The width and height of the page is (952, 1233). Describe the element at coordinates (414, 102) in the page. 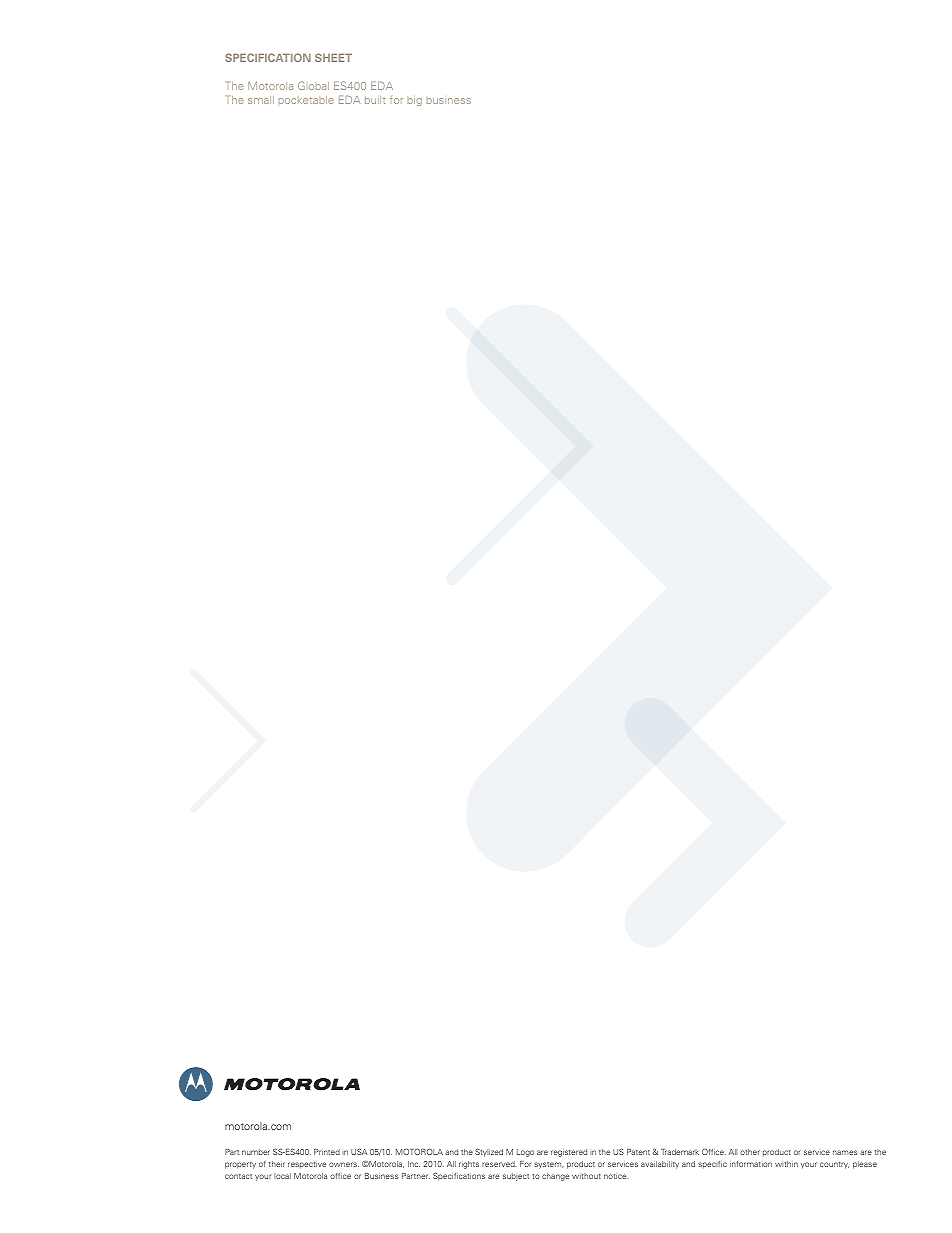

I see `big` at that location.
